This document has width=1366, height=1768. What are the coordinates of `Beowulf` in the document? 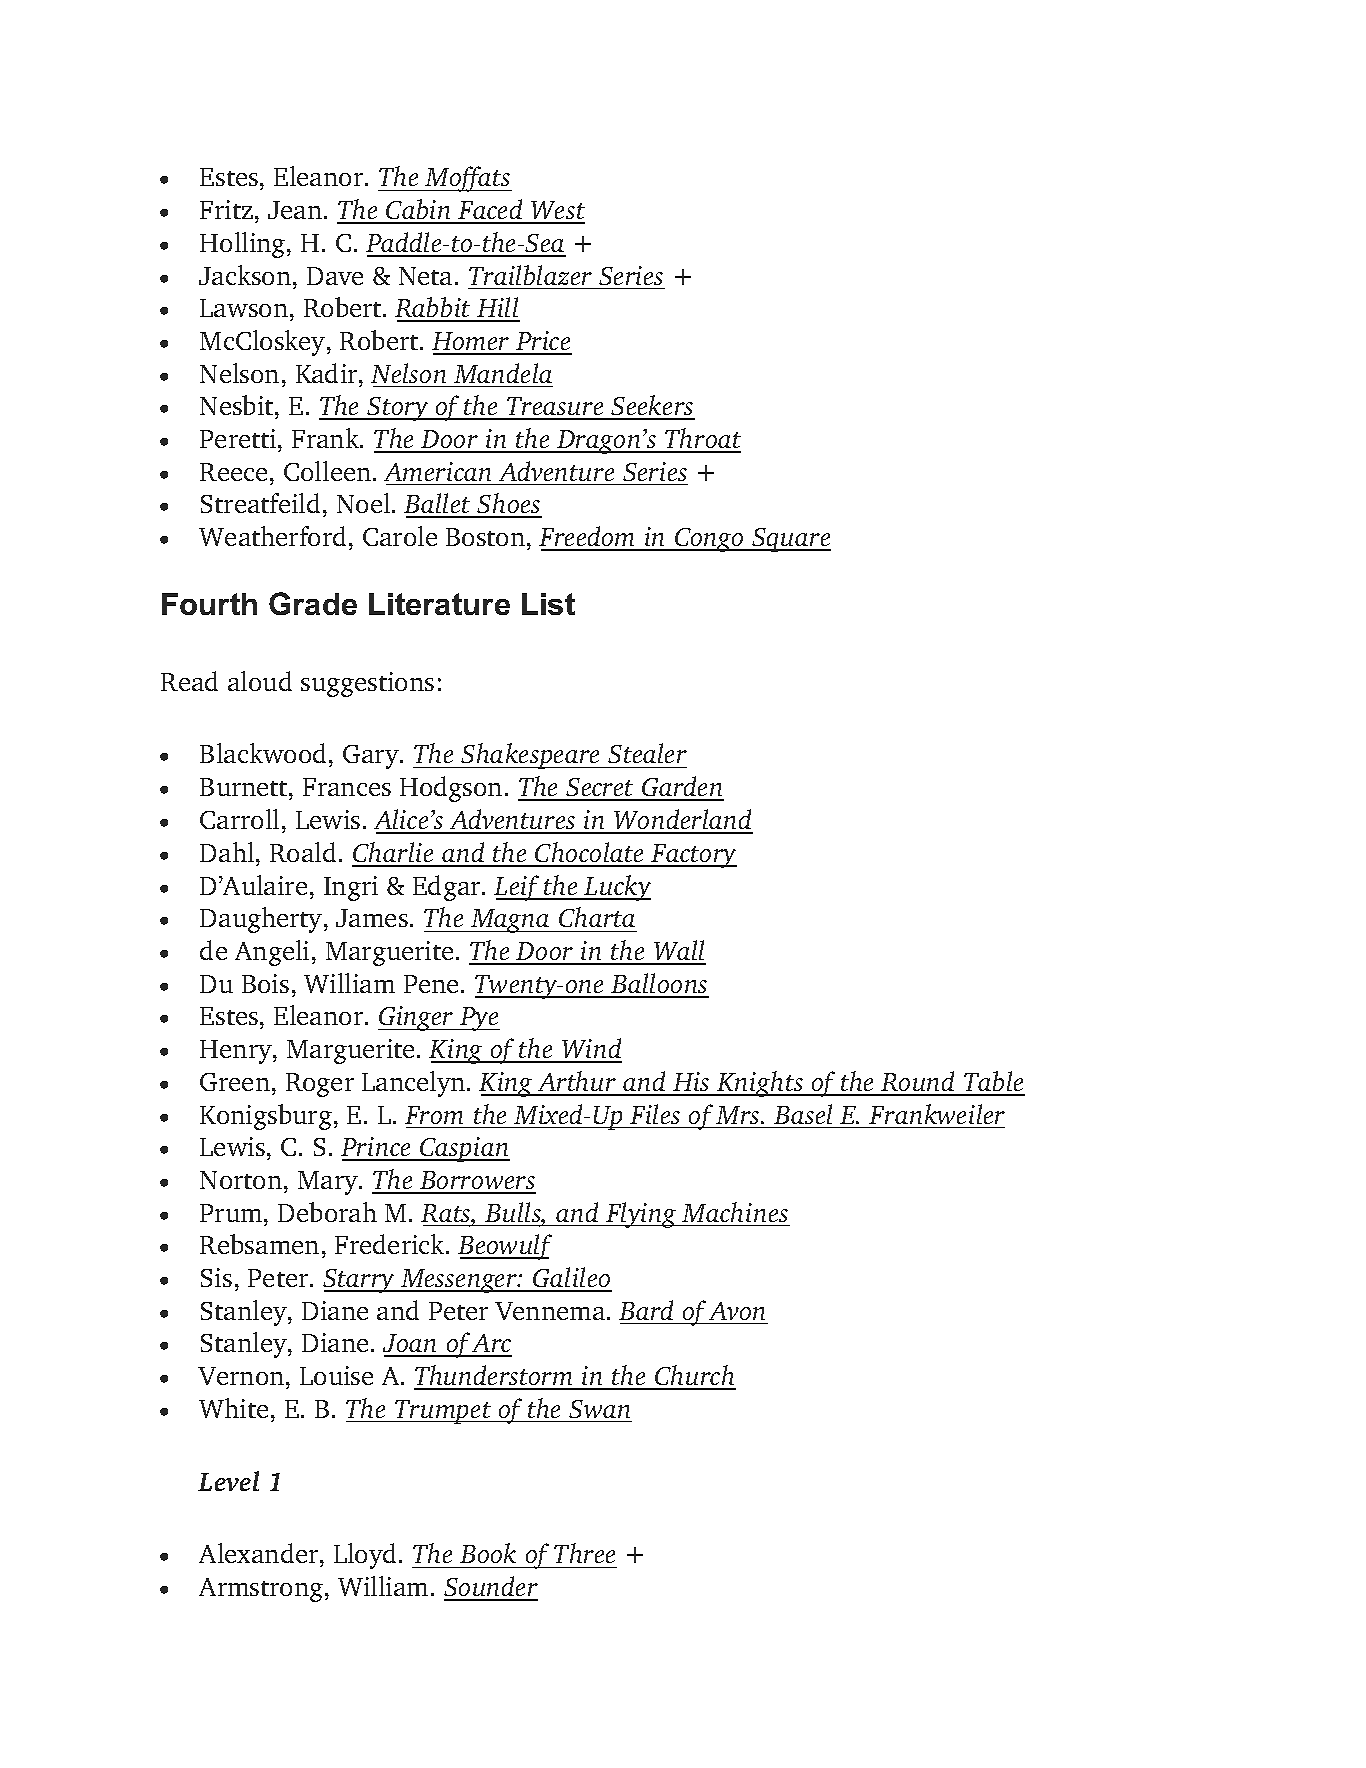 It's located at (505, 1247).
